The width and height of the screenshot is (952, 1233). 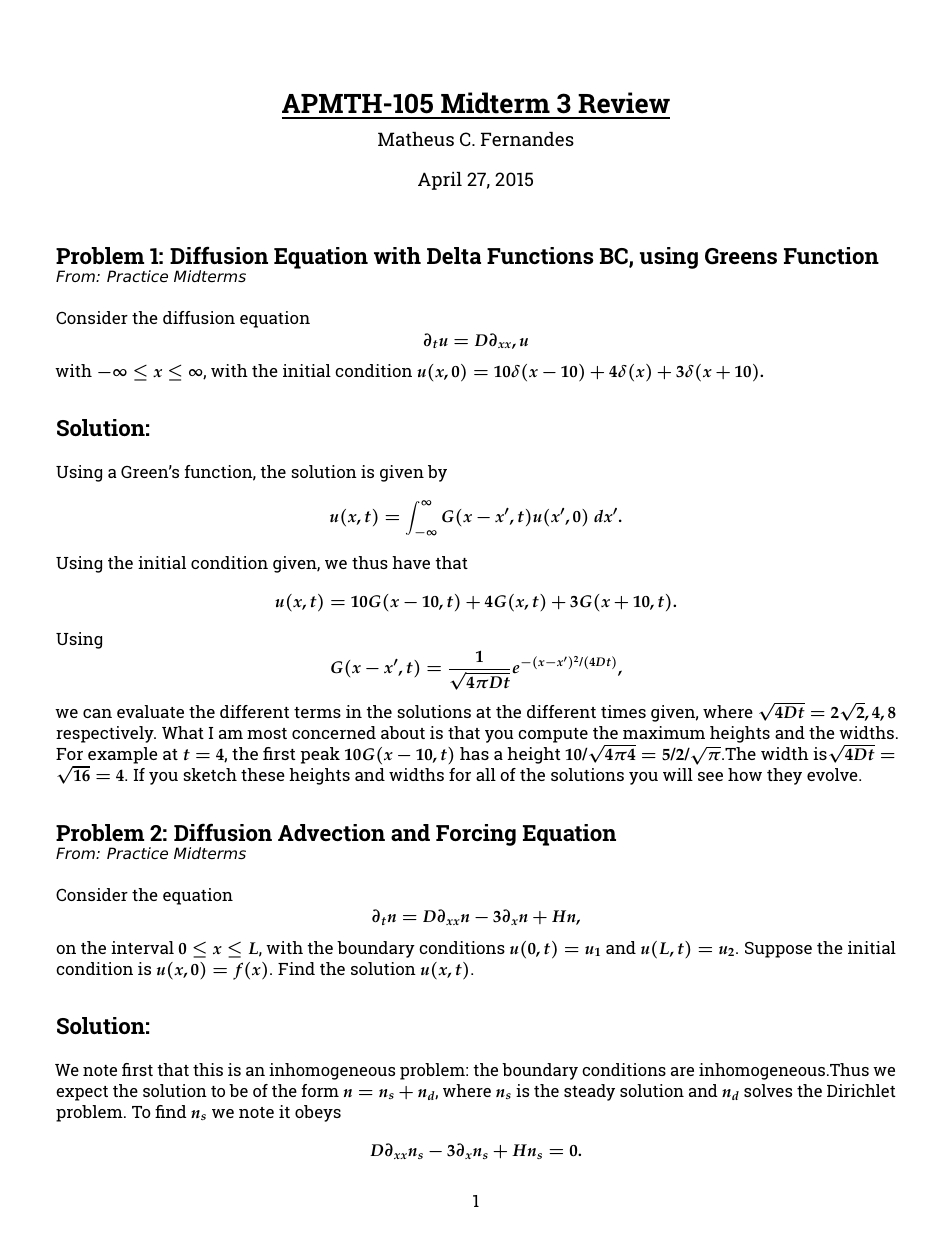 I want to click on this, so click(x=208, y=1069).
